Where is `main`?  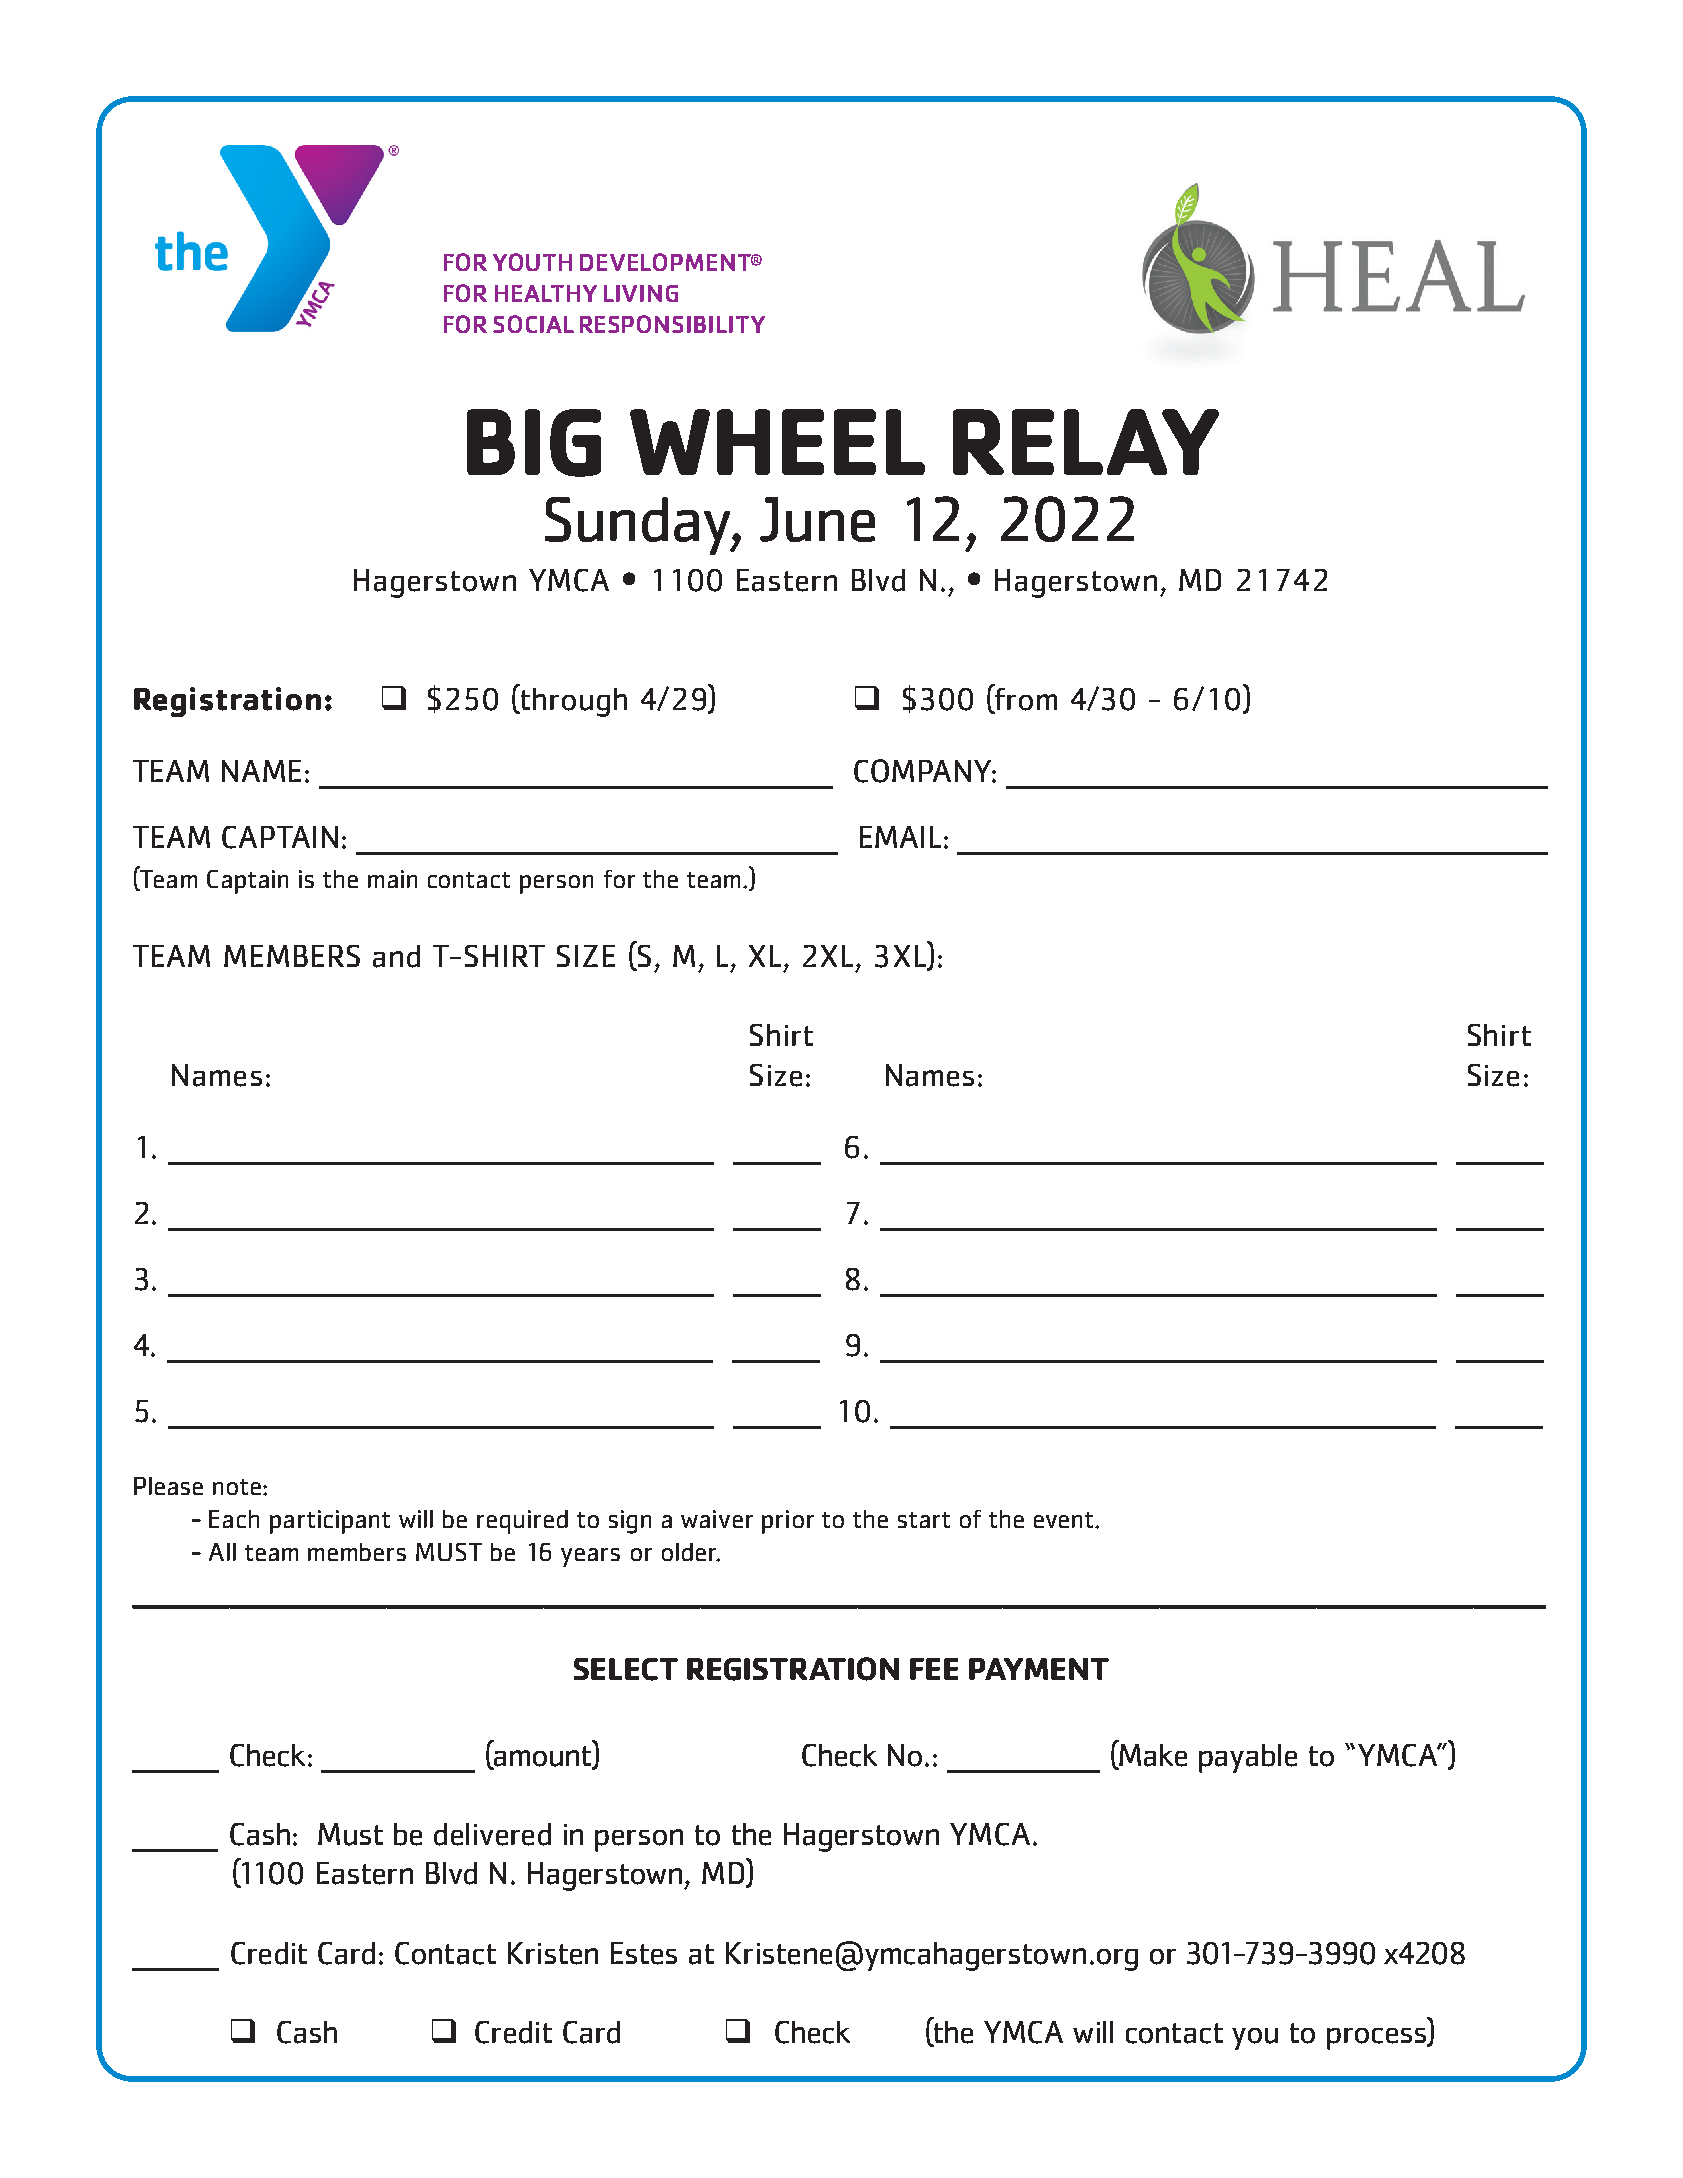 main is located at coordinates (392, 879).
